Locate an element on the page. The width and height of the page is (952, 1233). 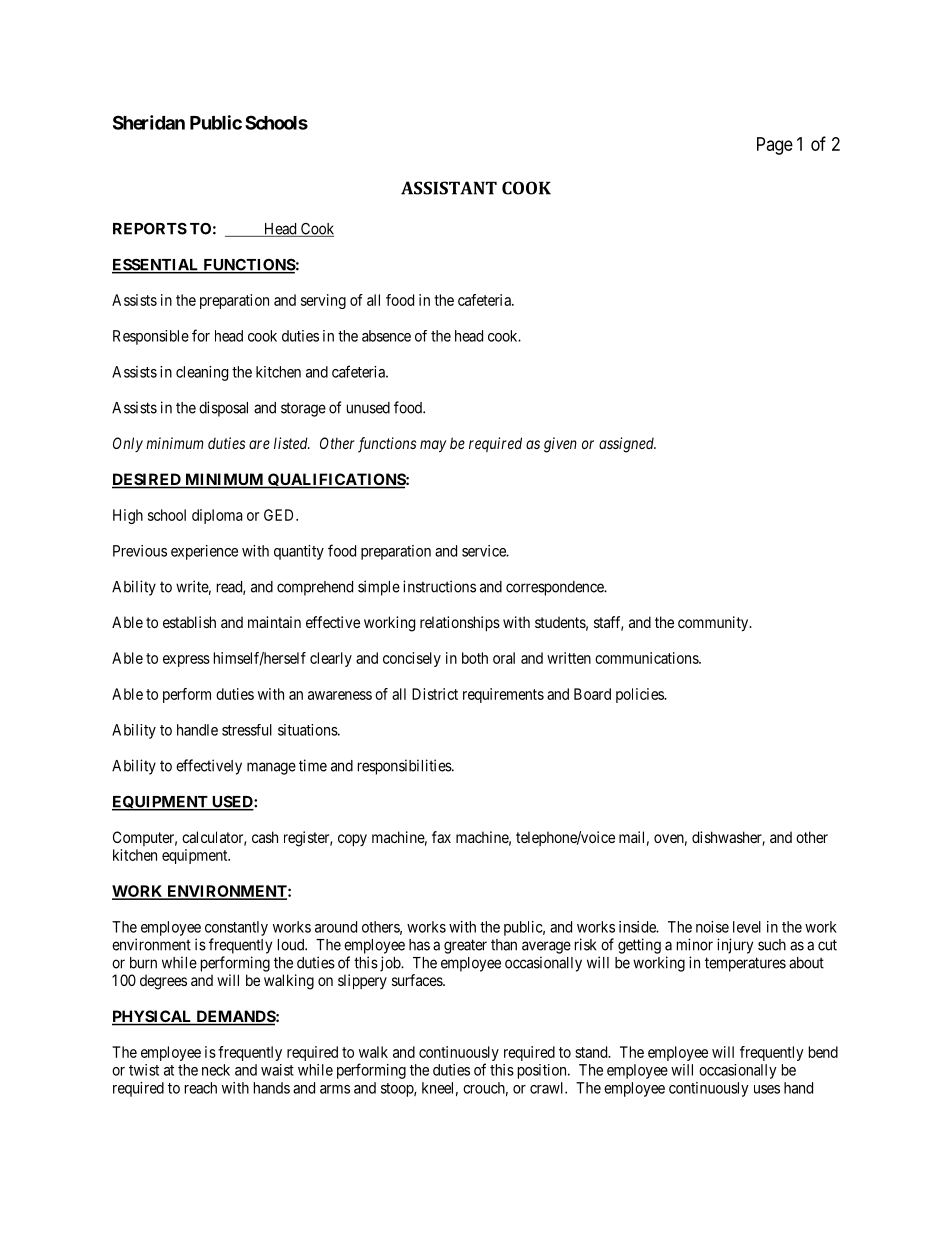
neck is located at coordinates (216, 1070).
